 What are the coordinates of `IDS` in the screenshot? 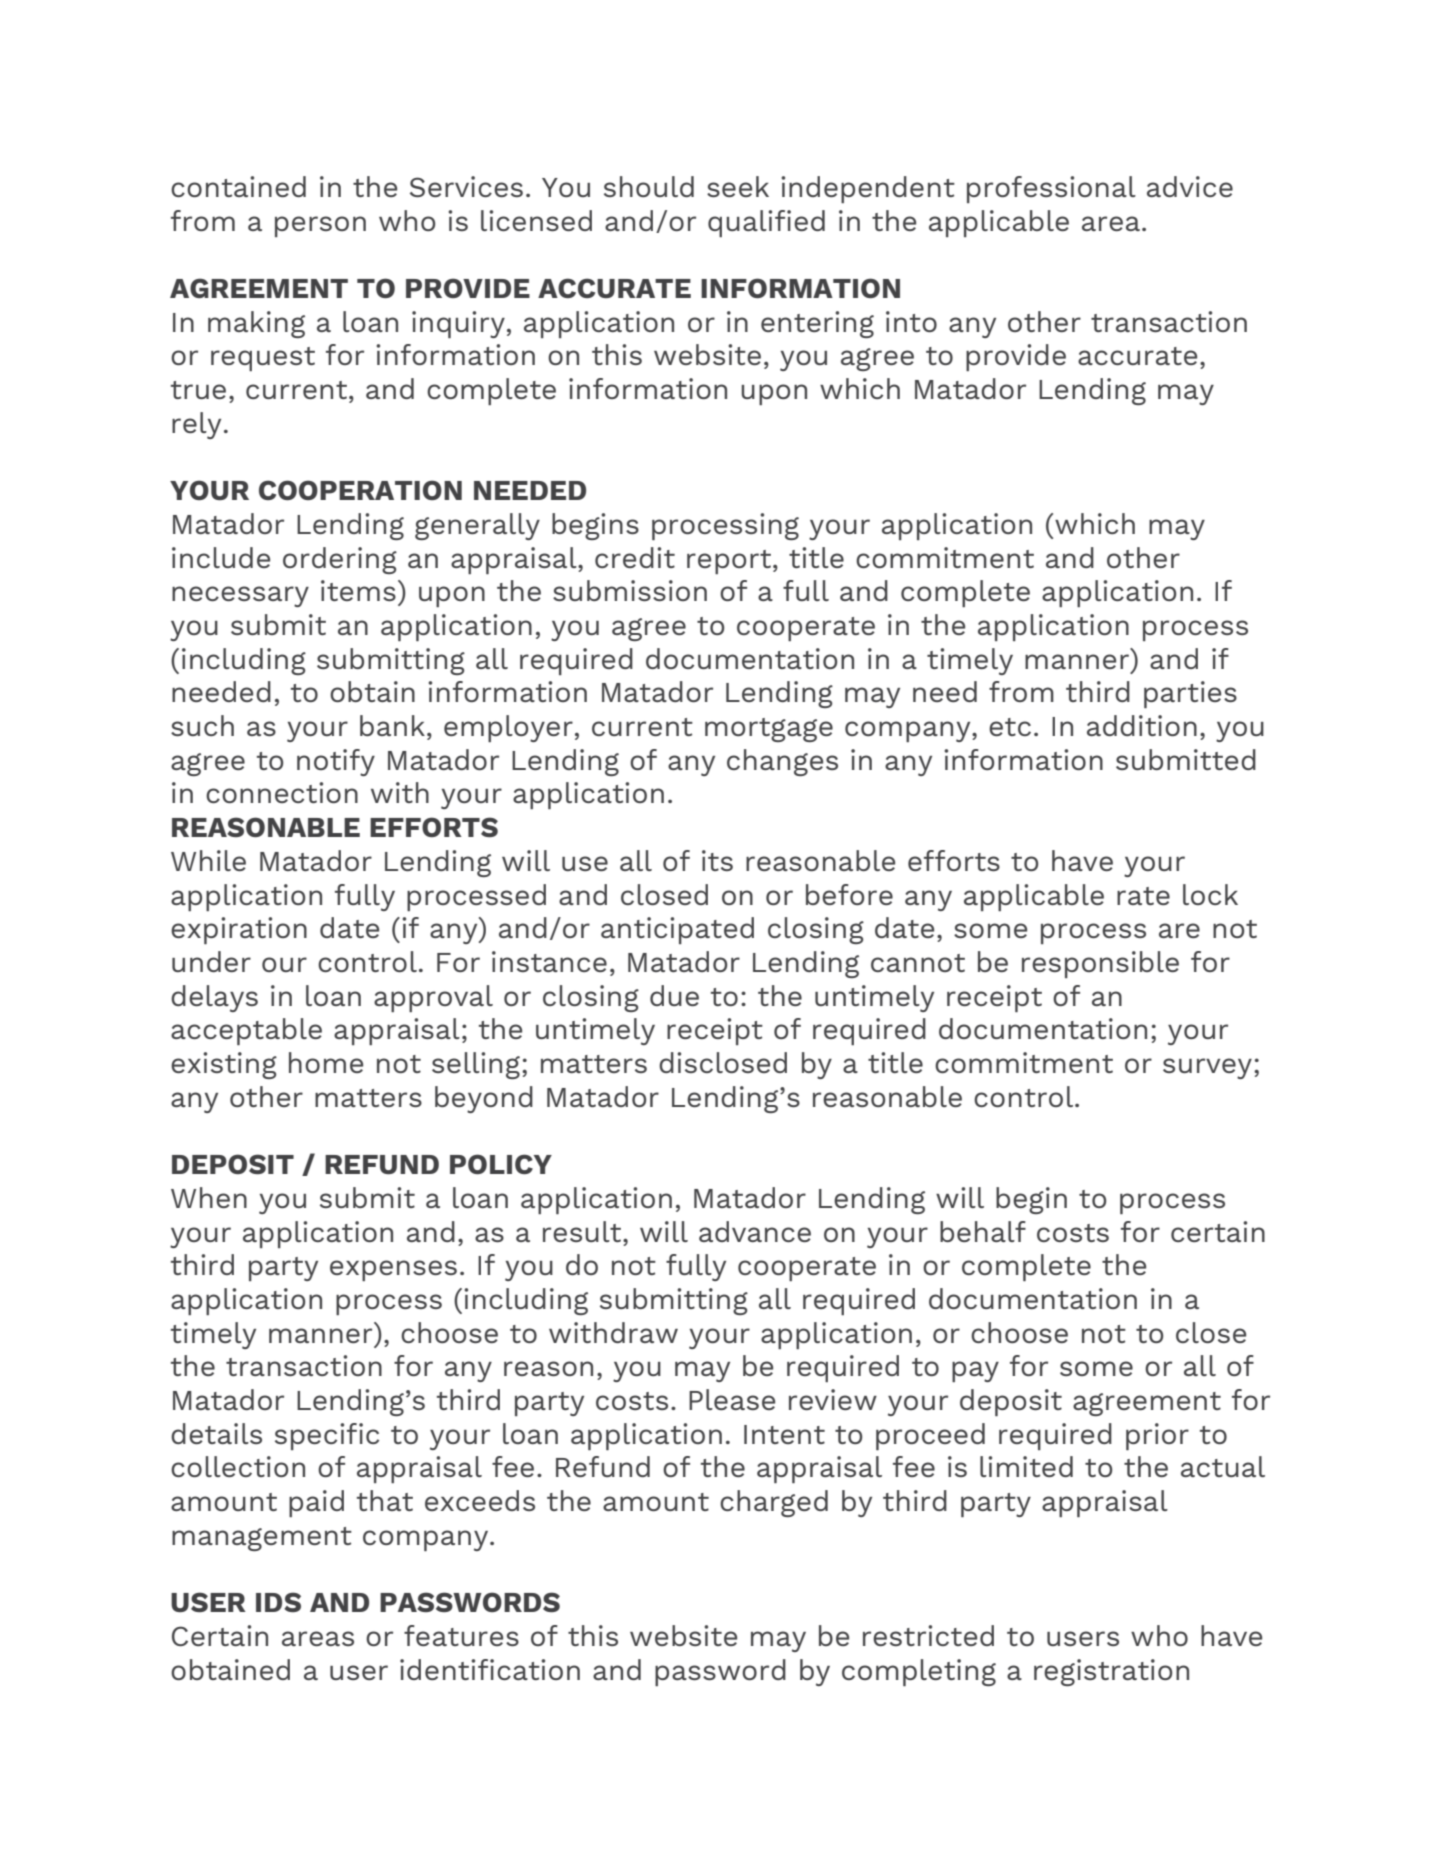 It's located at (278, 1602).
